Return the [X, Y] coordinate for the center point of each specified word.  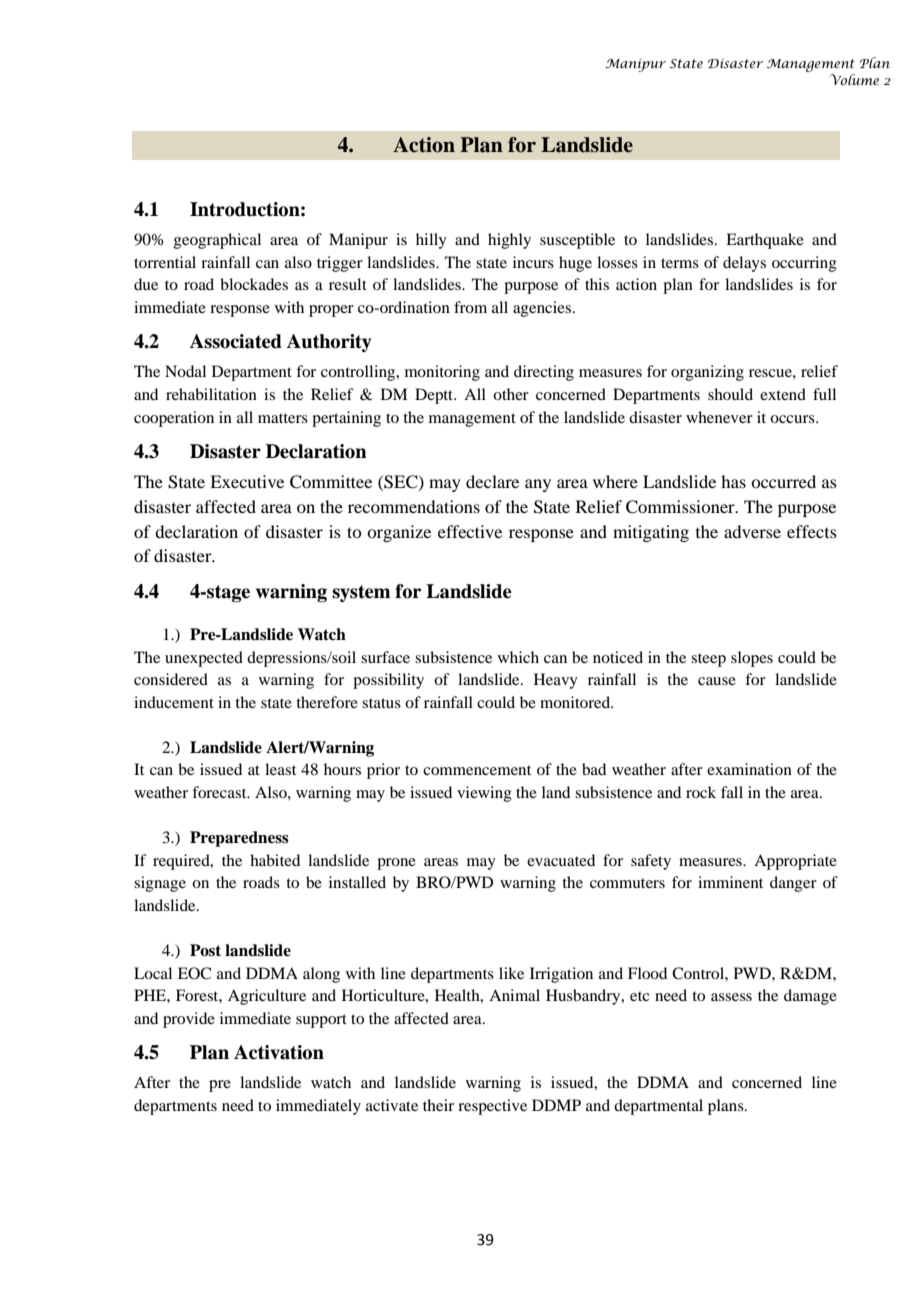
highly [509, 241]
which [518, 657]
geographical [217, 241]
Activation [279, 1052]
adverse [752, 531]
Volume [854, 79]
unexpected [204, 659]
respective [492, 1107]
